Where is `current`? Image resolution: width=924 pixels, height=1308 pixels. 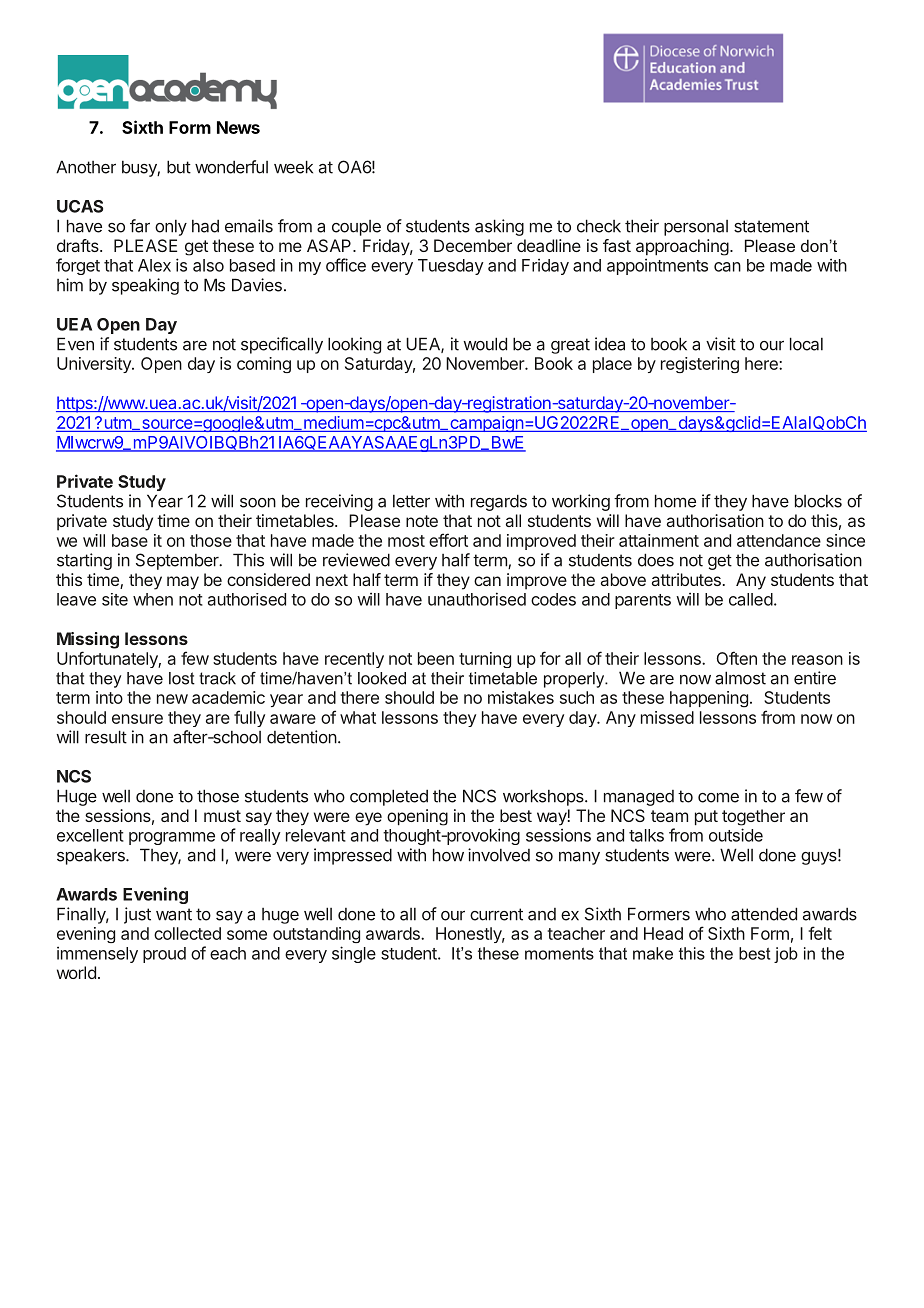
current is located at coordinates (496, 914).
